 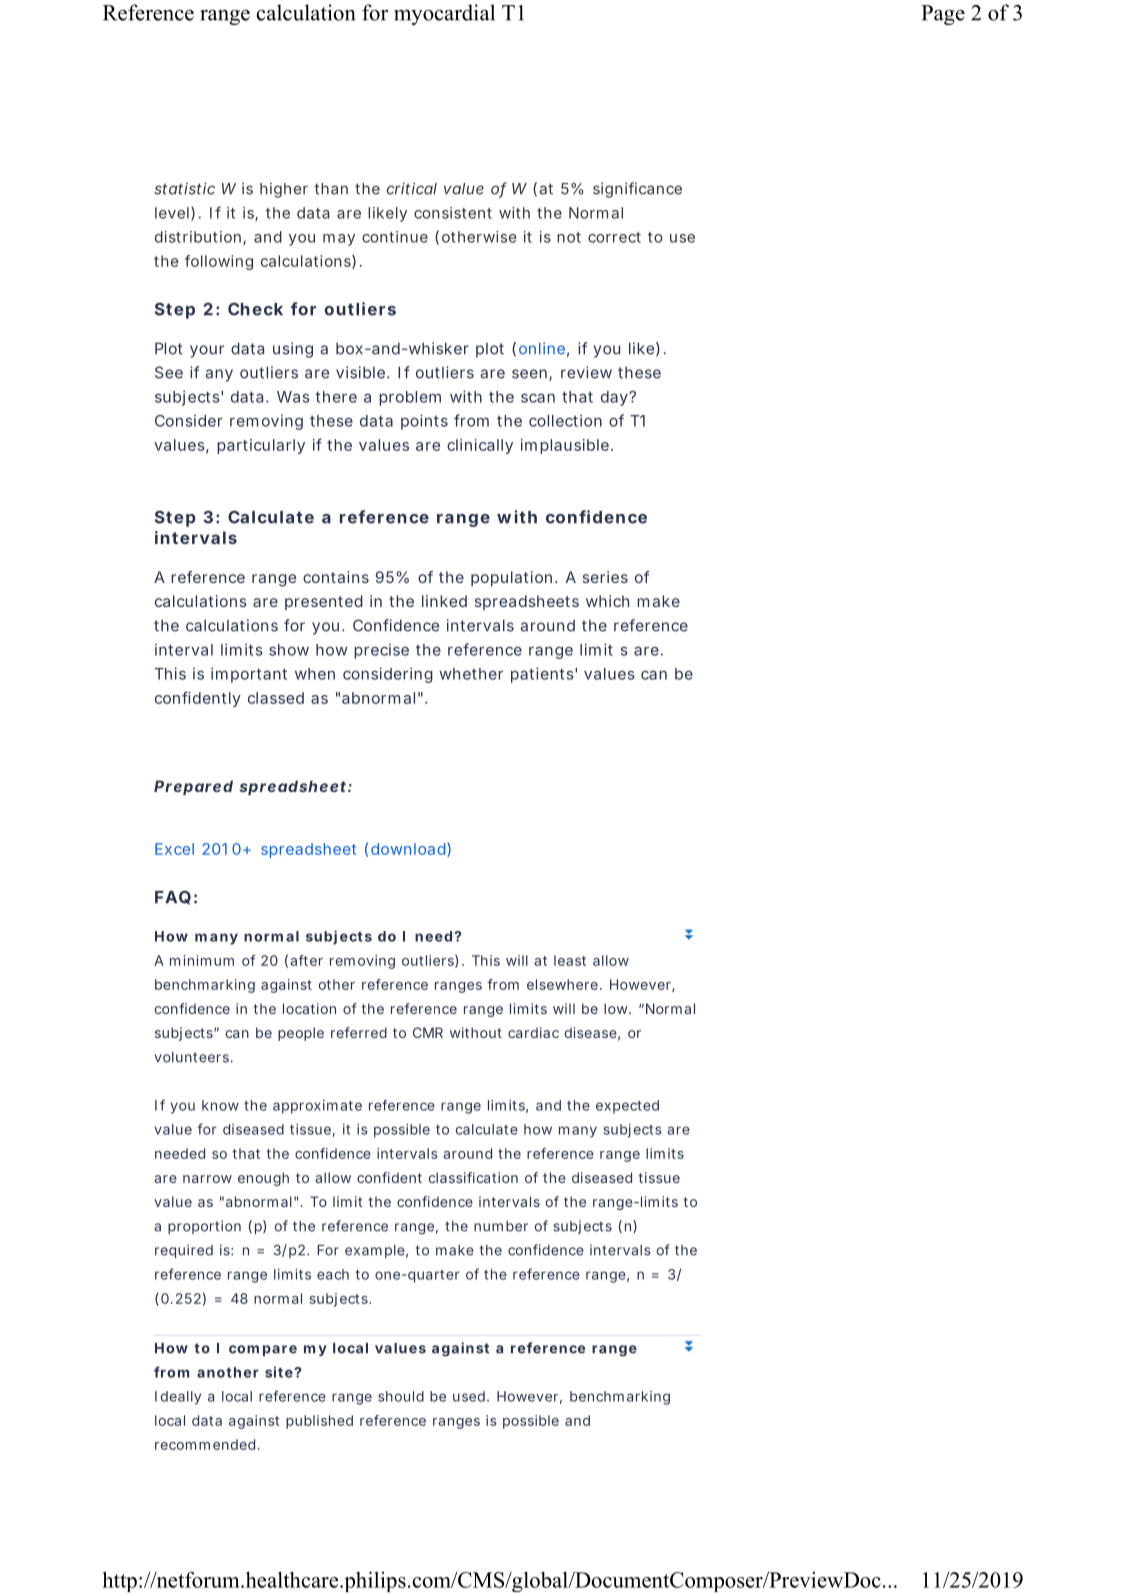 What do you see at coordinates (444, 14) in the page?
I see `myocardial` at bounding box center [444, 14].
